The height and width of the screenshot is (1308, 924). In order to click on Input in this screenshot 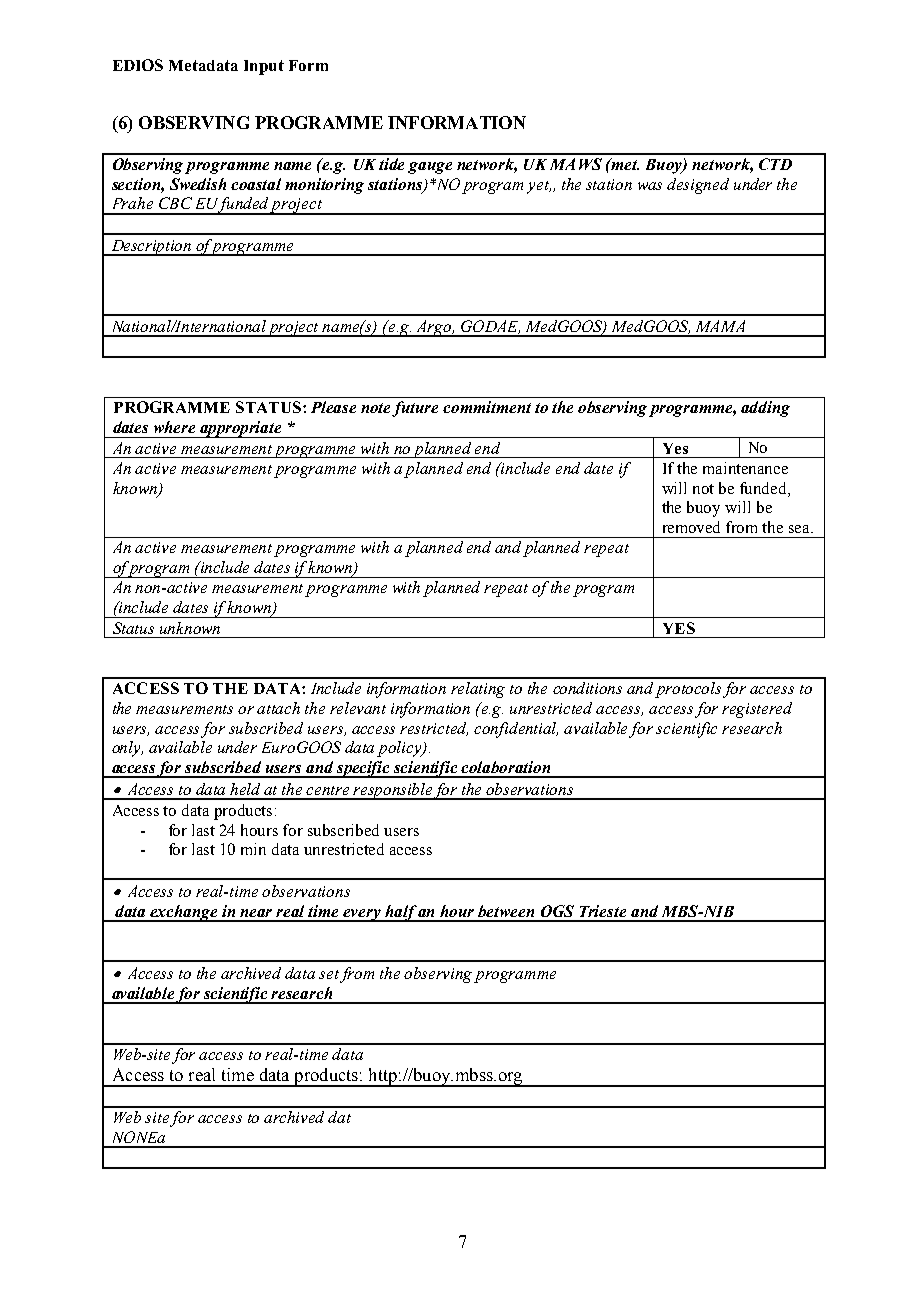, I will do `click(264, 67)`.
